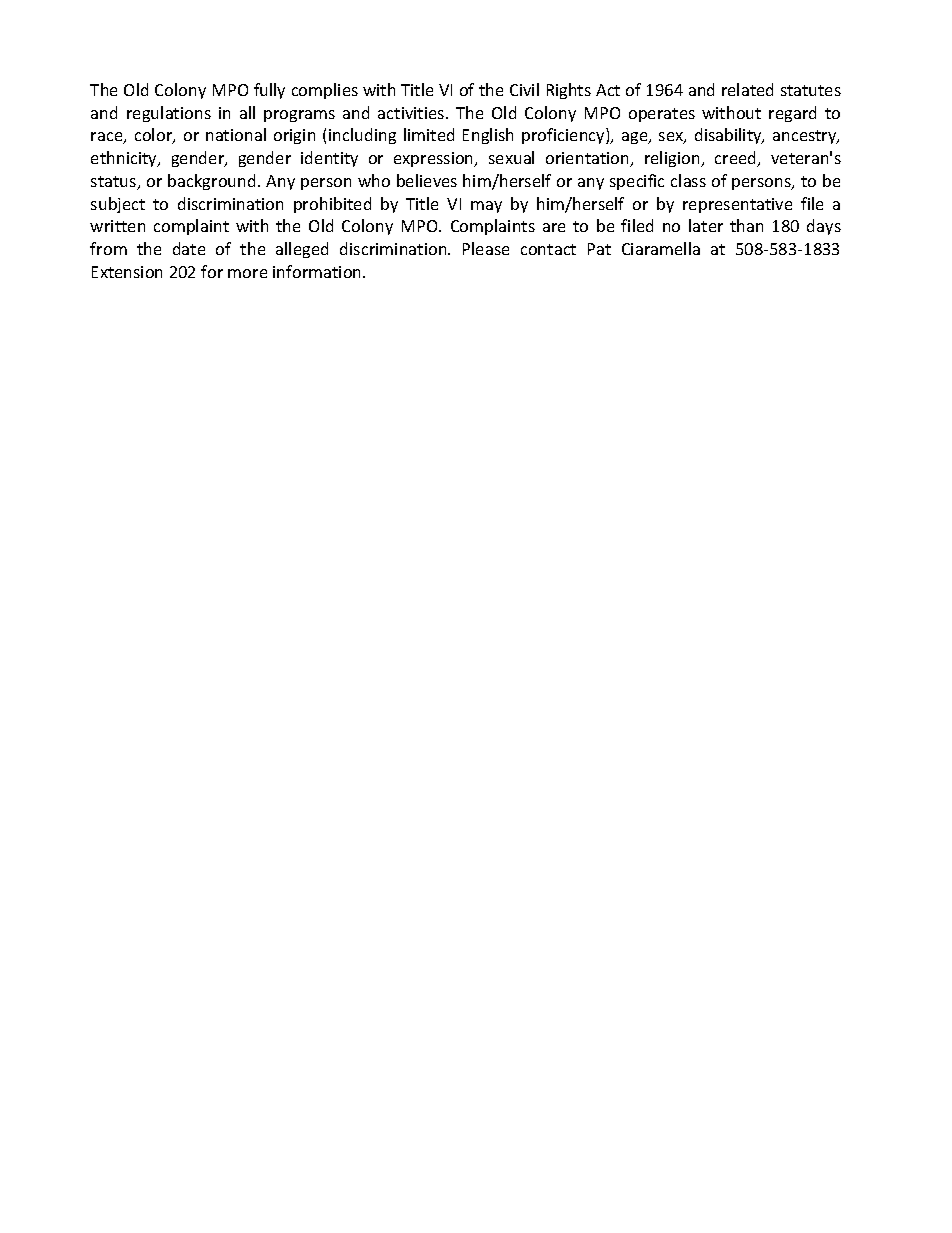 This screenshot has height=1233, width=952. What do you see at coordinates (247, 273) in the screenshot?
I see `more` at bounding box center [247, 273].
